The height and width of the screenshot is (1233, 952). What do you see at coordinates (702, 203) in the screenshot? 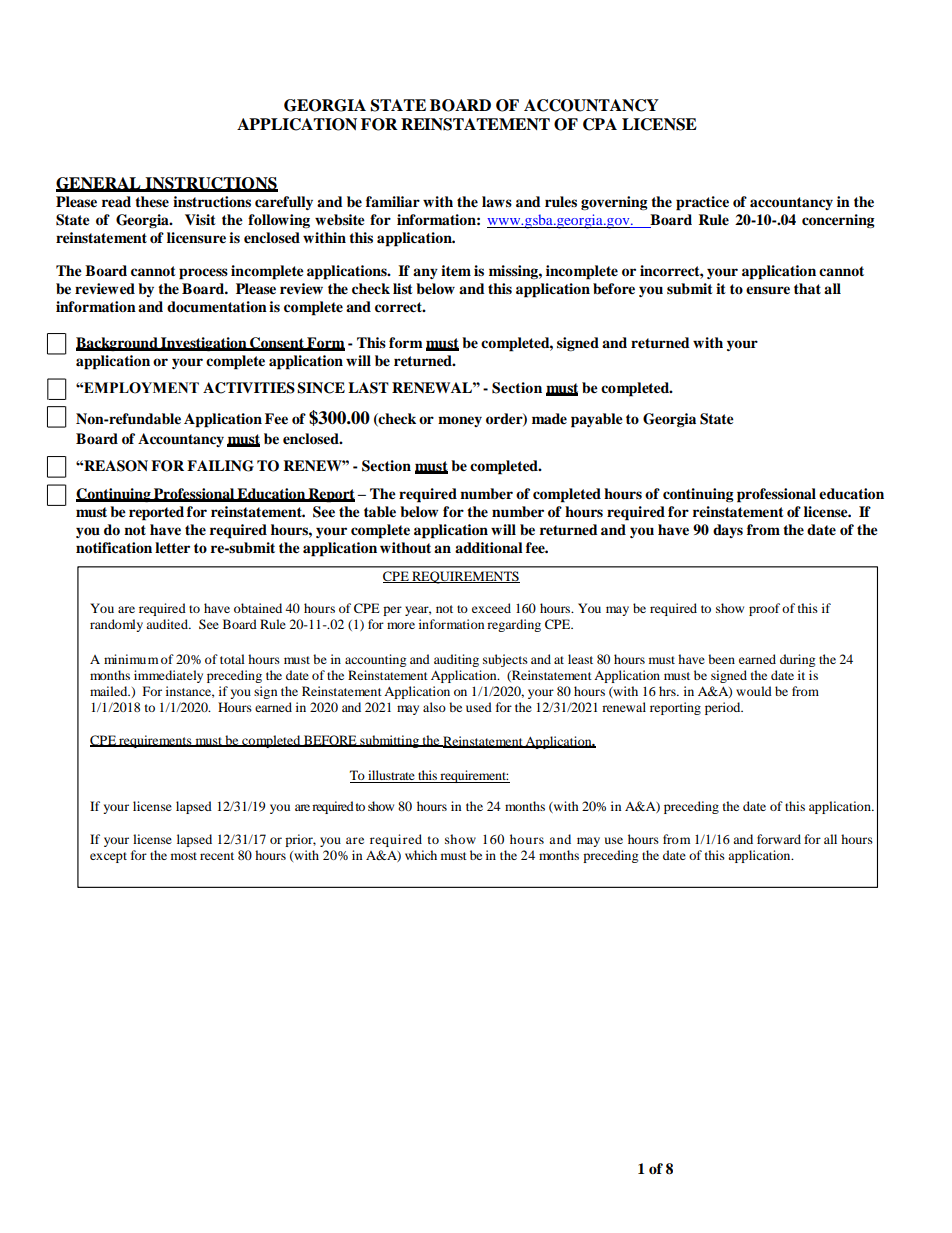
I see `practice` at bounding box center [702, 203].
